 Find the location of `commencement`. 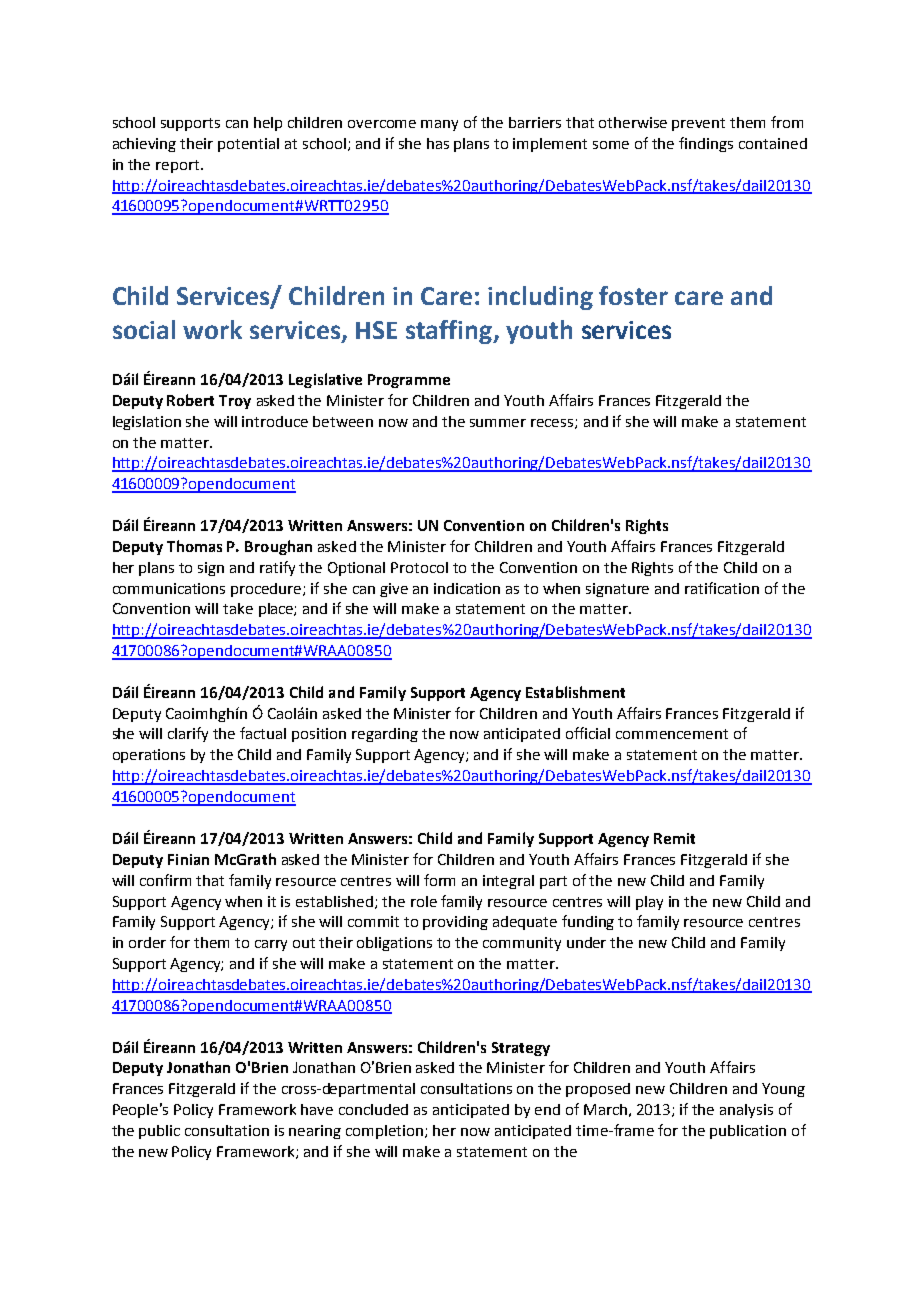

commencement is located at coordinates (672, 734).
